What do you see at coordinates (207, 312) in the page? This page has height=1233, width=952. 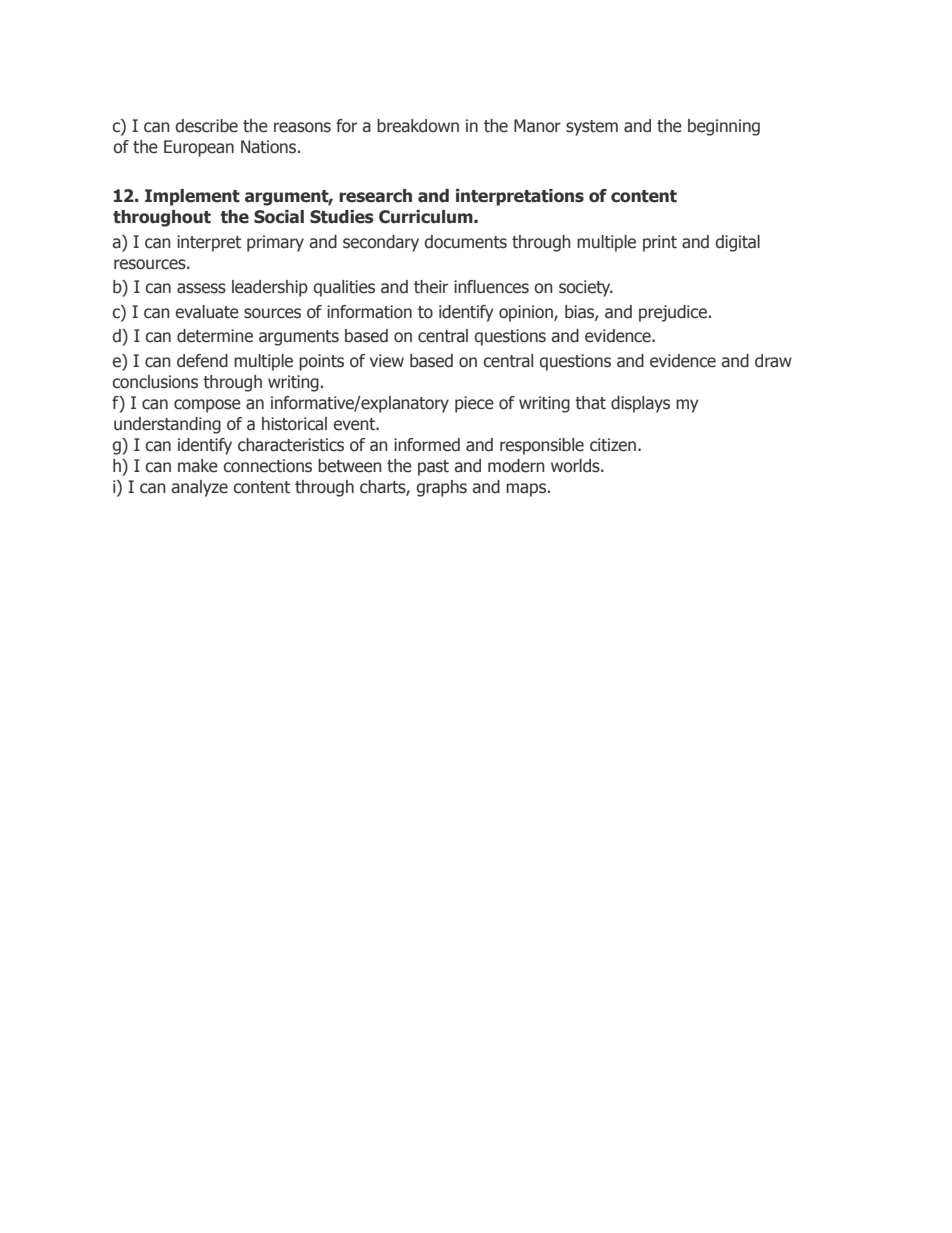 I see `evaluate` at bounding box center [207, 312].
